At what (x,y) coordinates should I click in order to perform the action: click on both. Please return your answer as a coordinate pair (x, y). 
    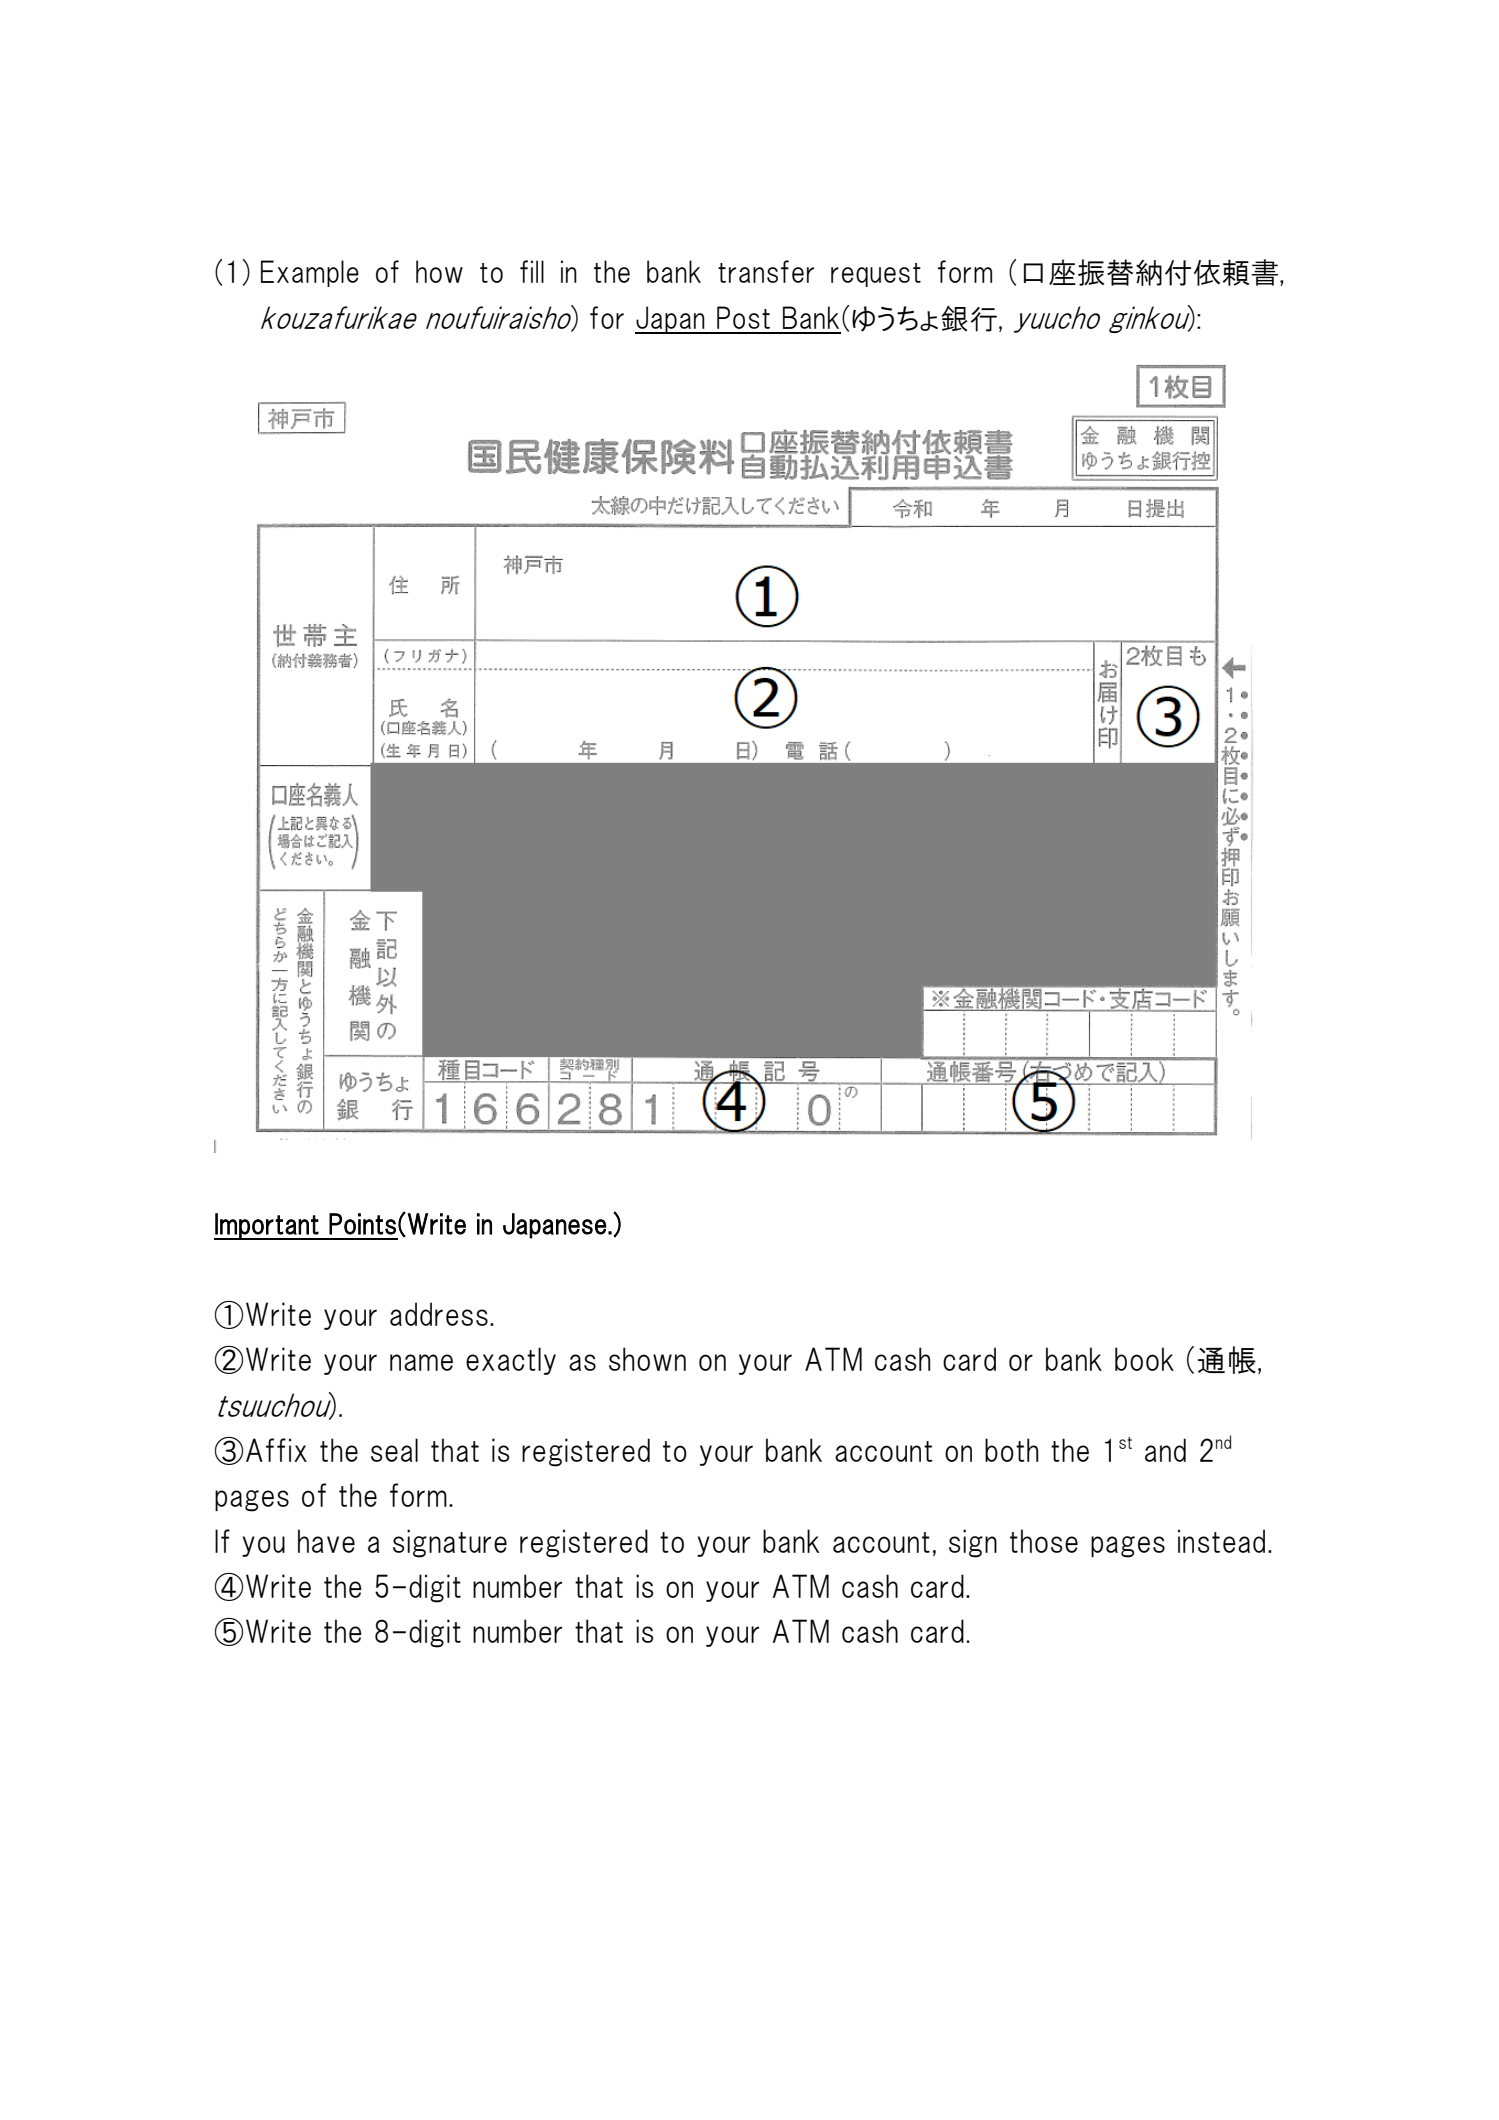
    Looking at the image, I should click on (1011, 1450).
